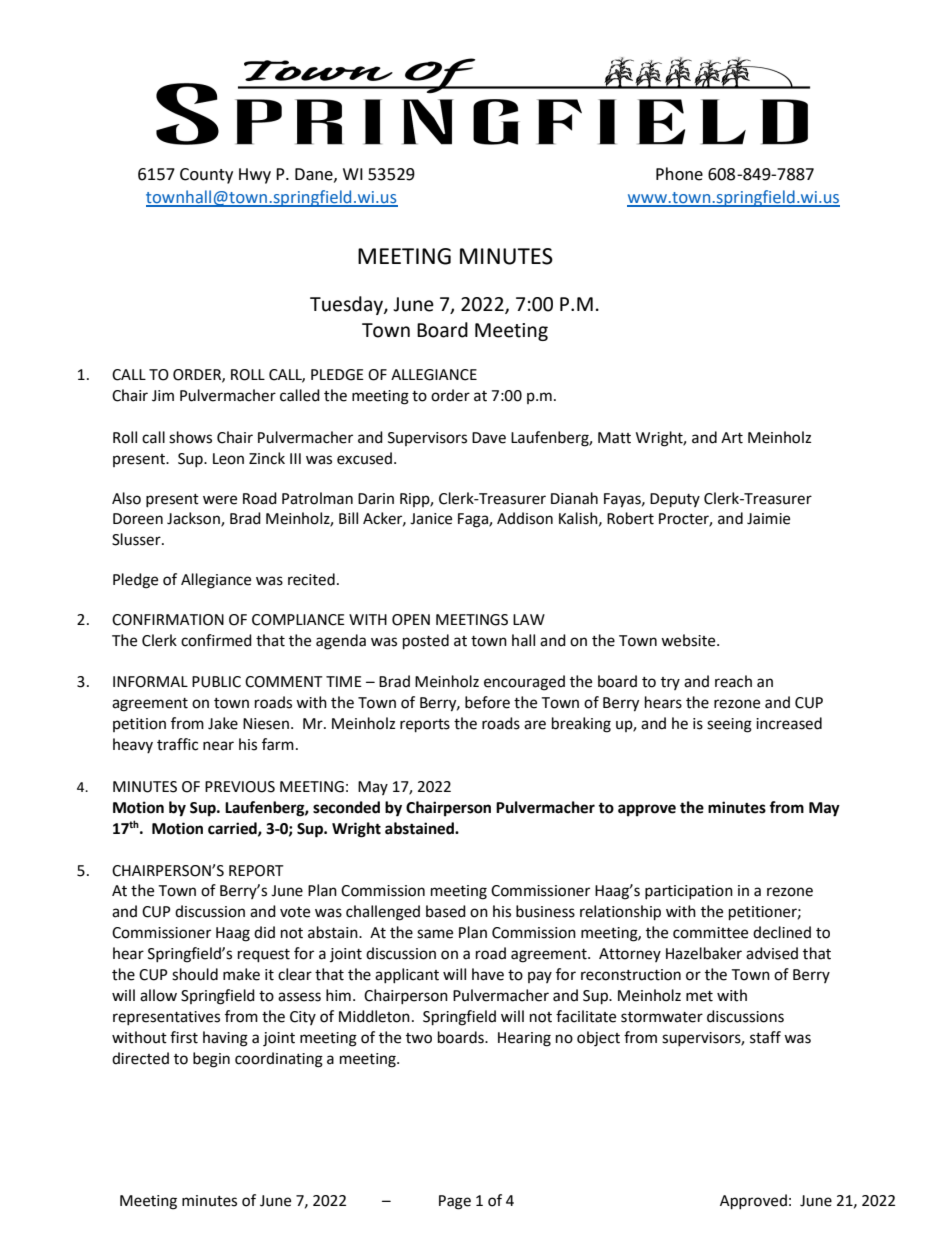 The width and height of the document is (952, 1233). I want to click on same, so click(435, 934).
